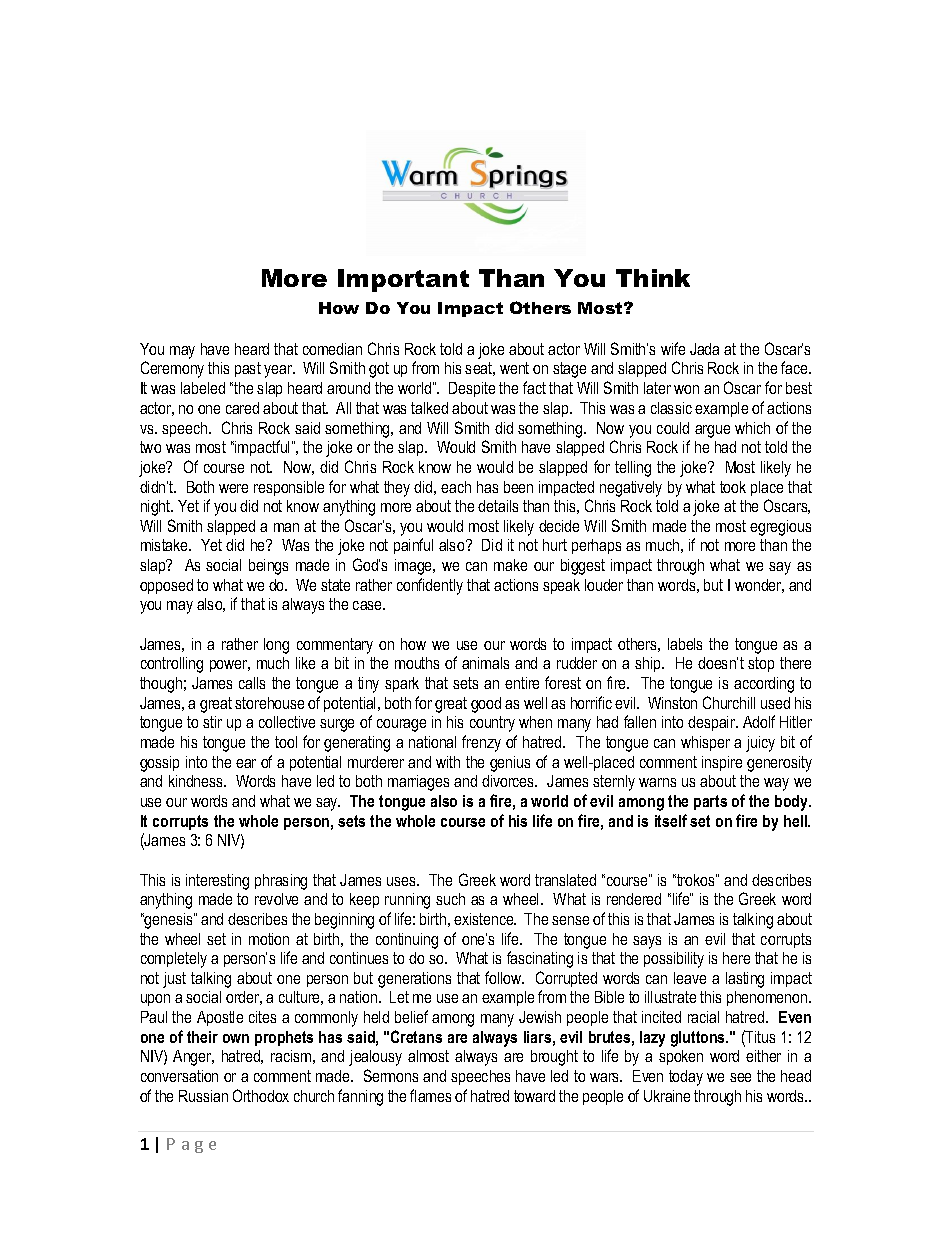  What do you see at coordinates (780, 528) in the document?
I see `egregious` at bounding box center [780, 528].
